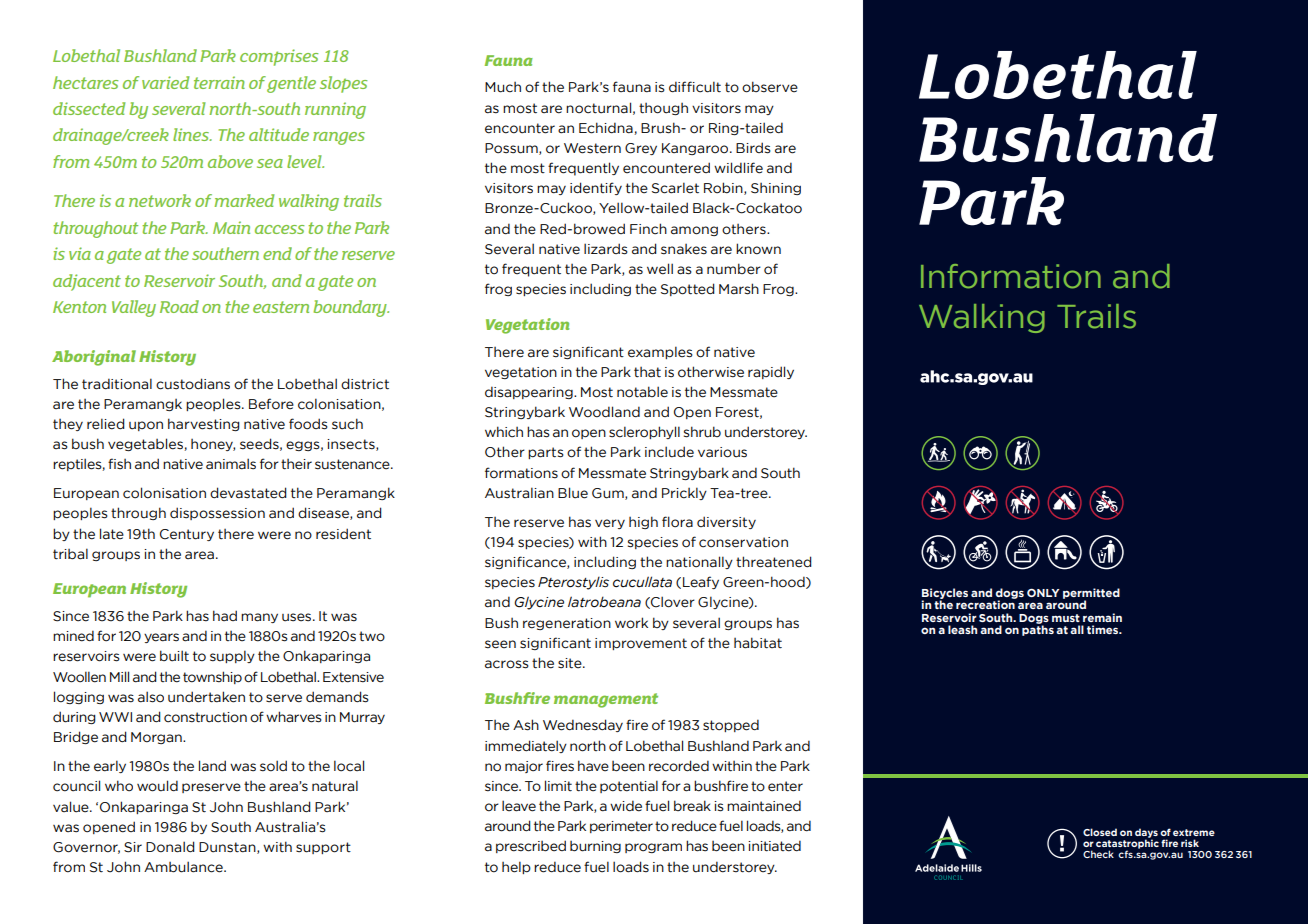 The width and height of the page is (1308, 924). Describe the element at coordinates (219, 82) in the page. I see `terrain` at that location.
